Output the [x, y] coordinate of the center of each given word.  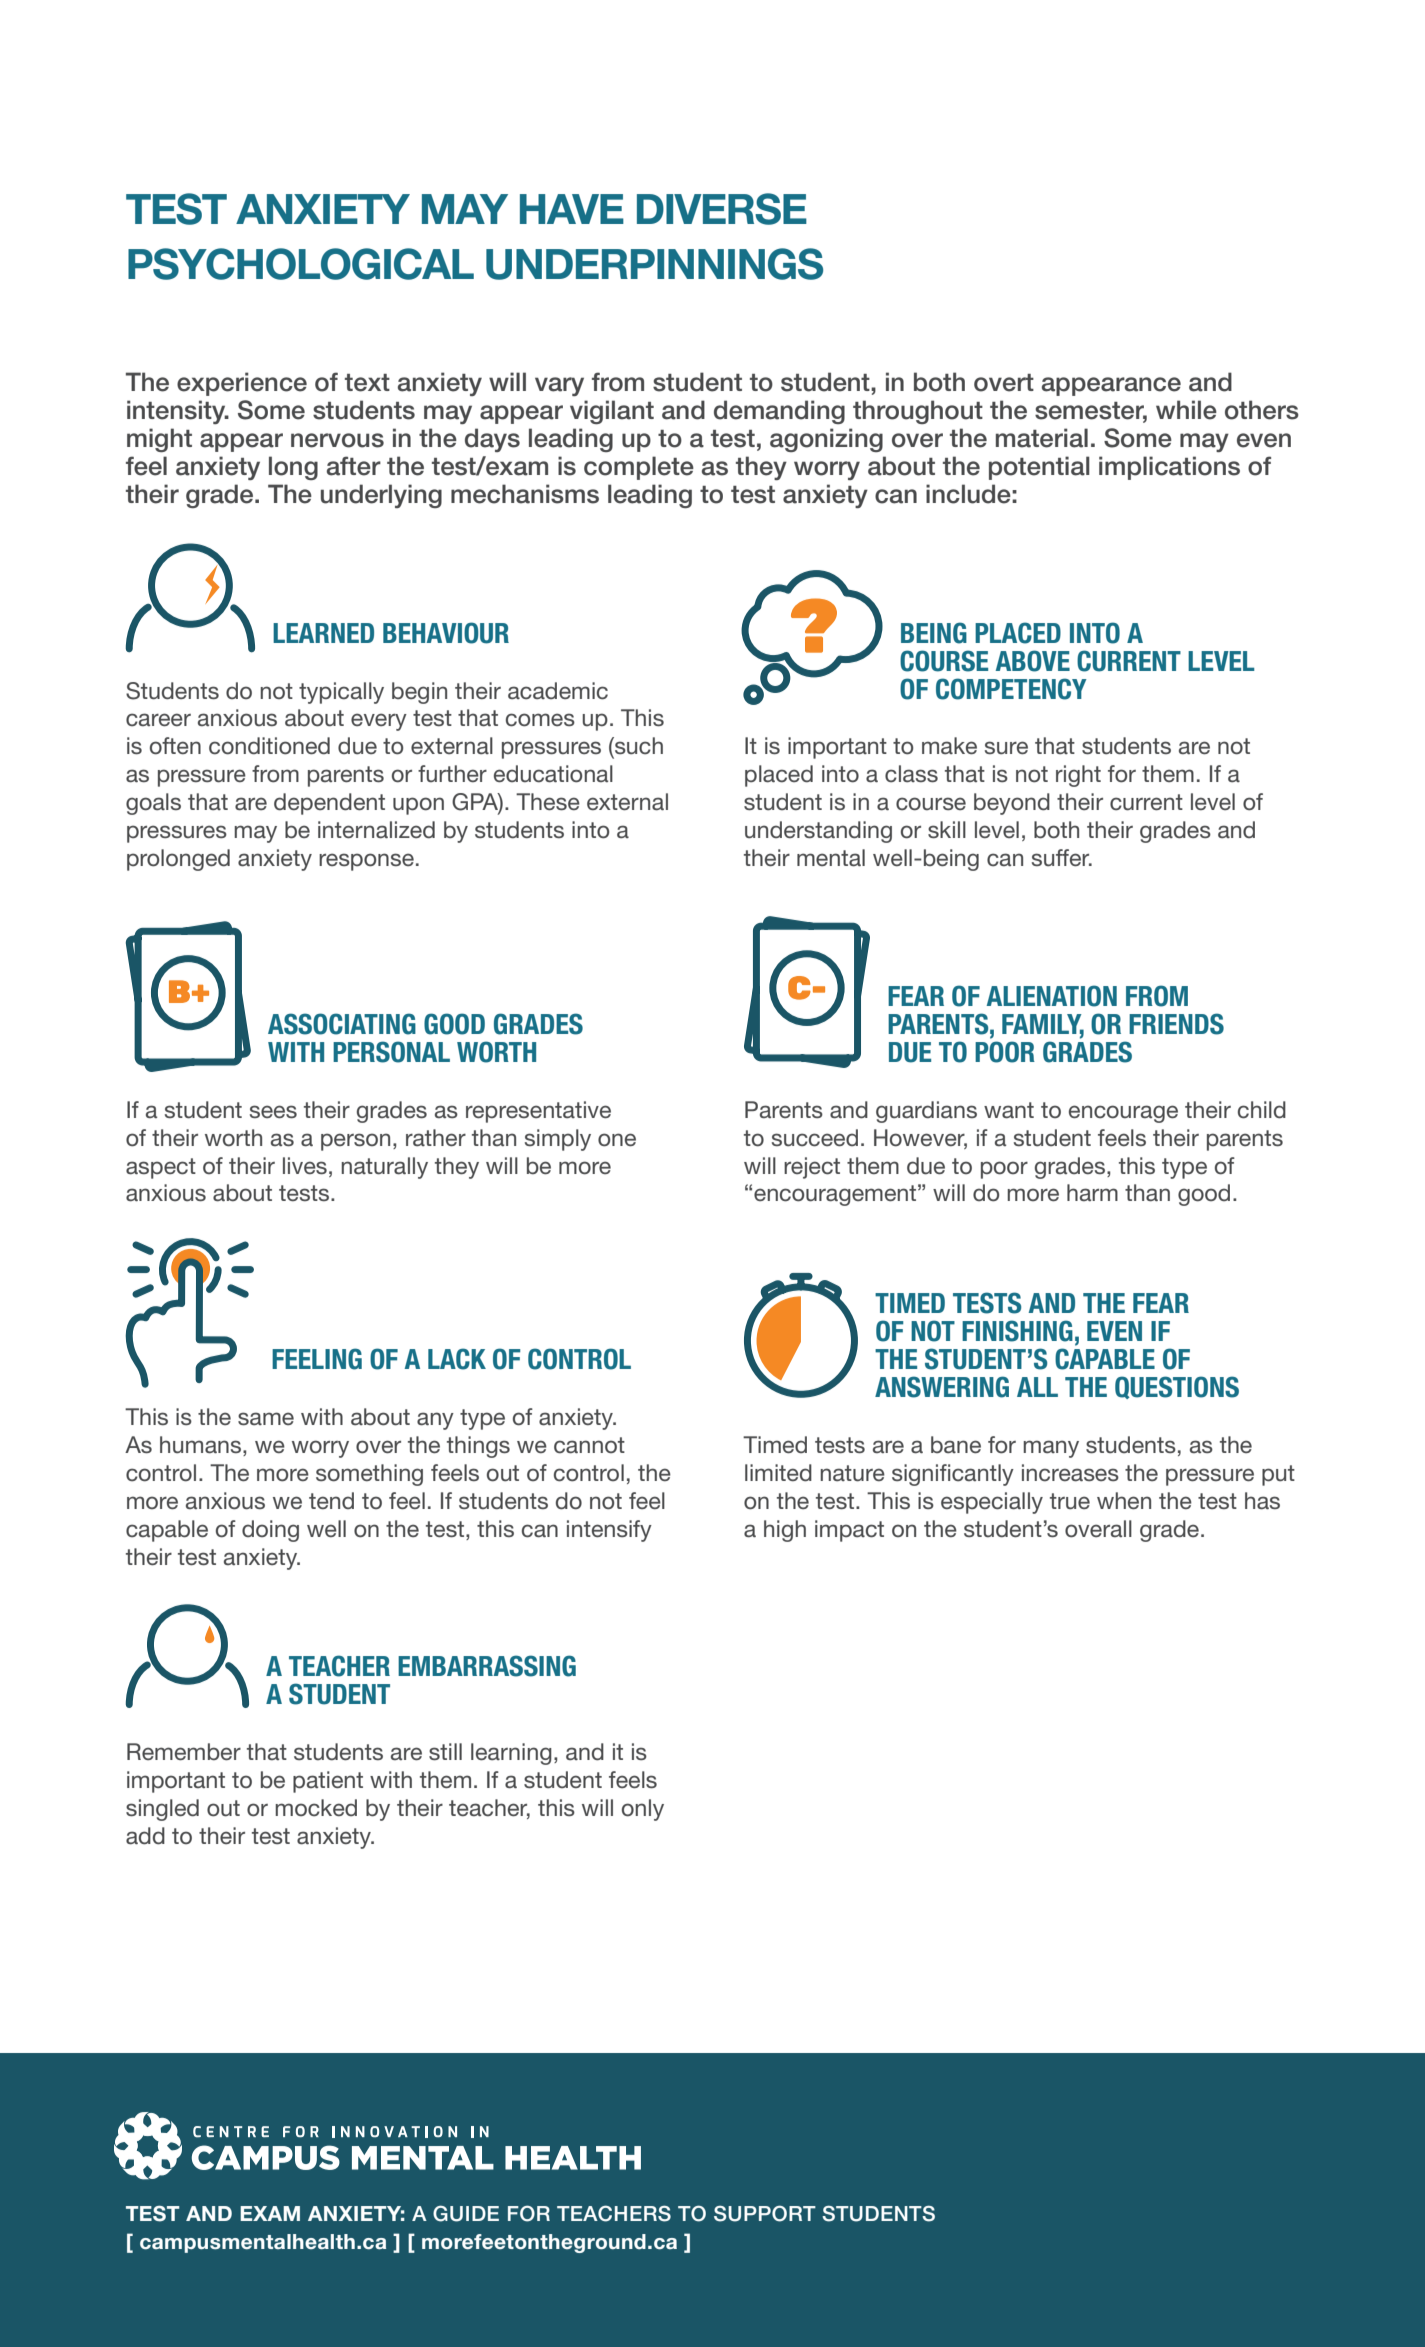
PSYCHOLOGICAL [301, 264]
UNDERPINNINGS [654, 264]
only [643, 1810]
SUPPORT [765, 2213]
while [1186, 410]
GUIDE [466, 2213]
